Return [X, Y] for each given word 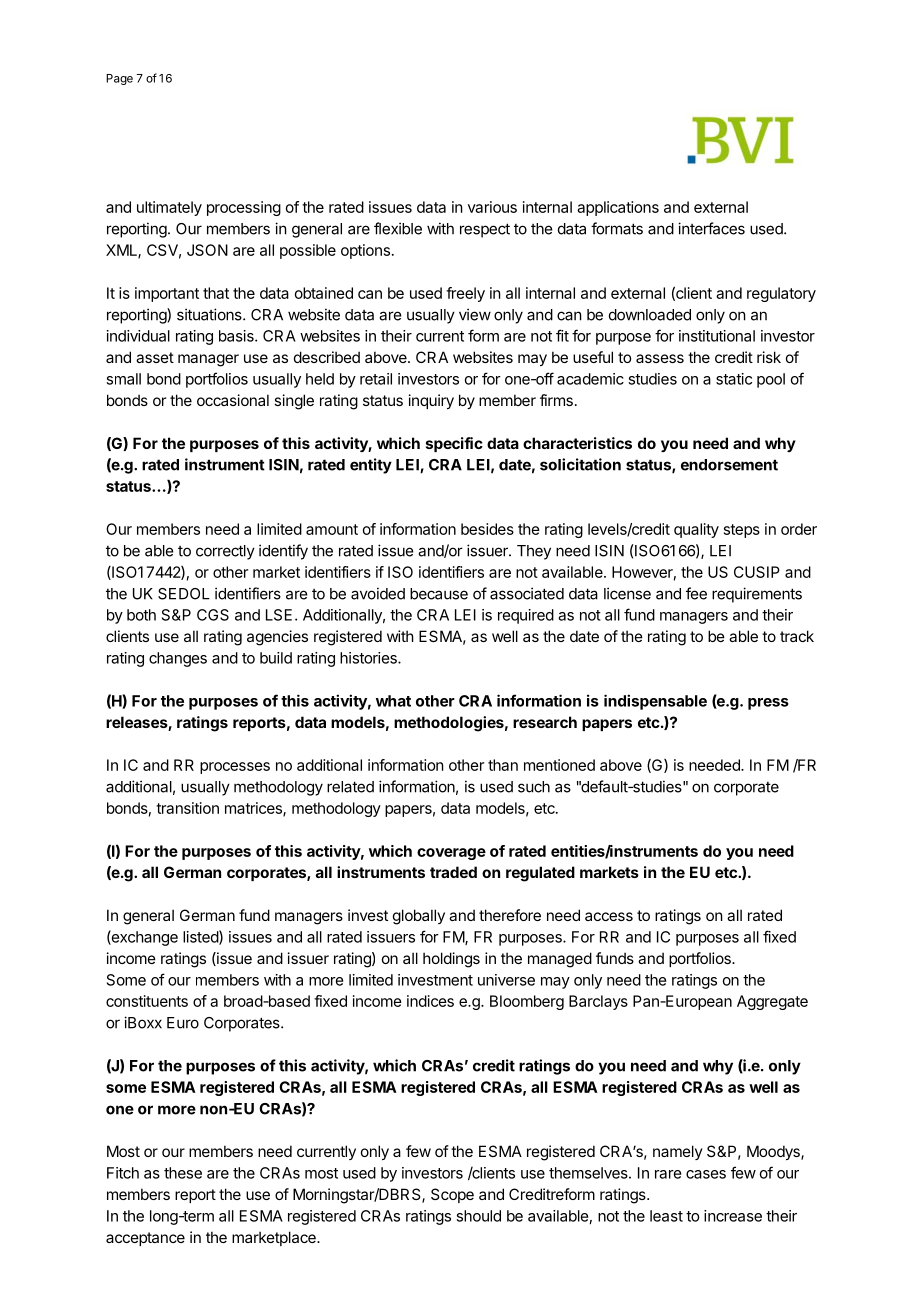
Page [119, 79]
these [183, 1173]
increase [733, 1216]
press [768, 704]
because [439, 594]
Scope [452, 1195]
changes [178, 659]
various [492, 207]
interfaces [711, 228]
